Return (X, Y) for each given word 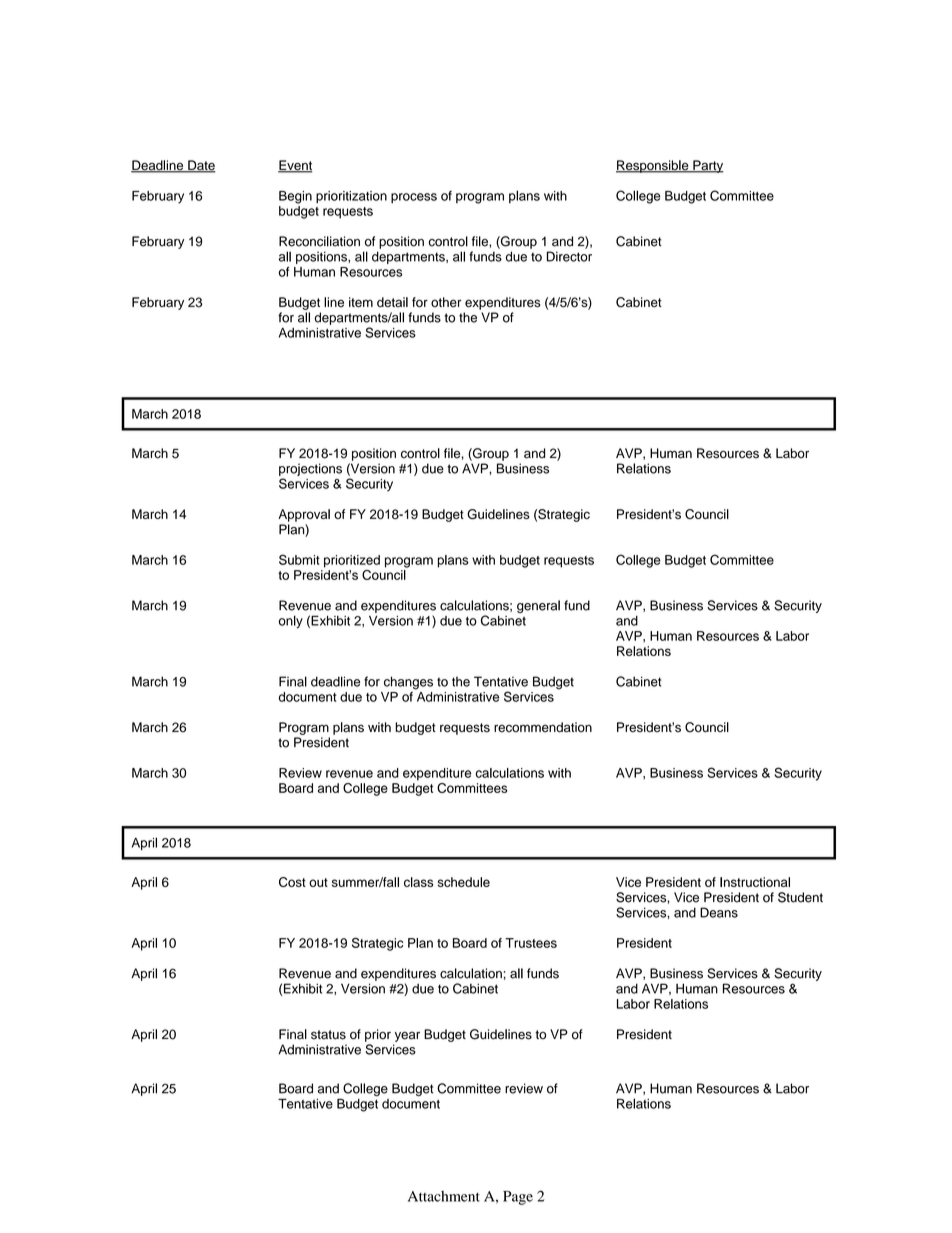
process (414, 198)
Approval (304, 515)
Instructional (755, 882)
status (328, 1035)
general (538, 606)
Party (707, 166)
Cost (292, 882)
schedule (464, 882)
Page (518, 1198)
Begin (295, 197)
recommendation (543, 727)
